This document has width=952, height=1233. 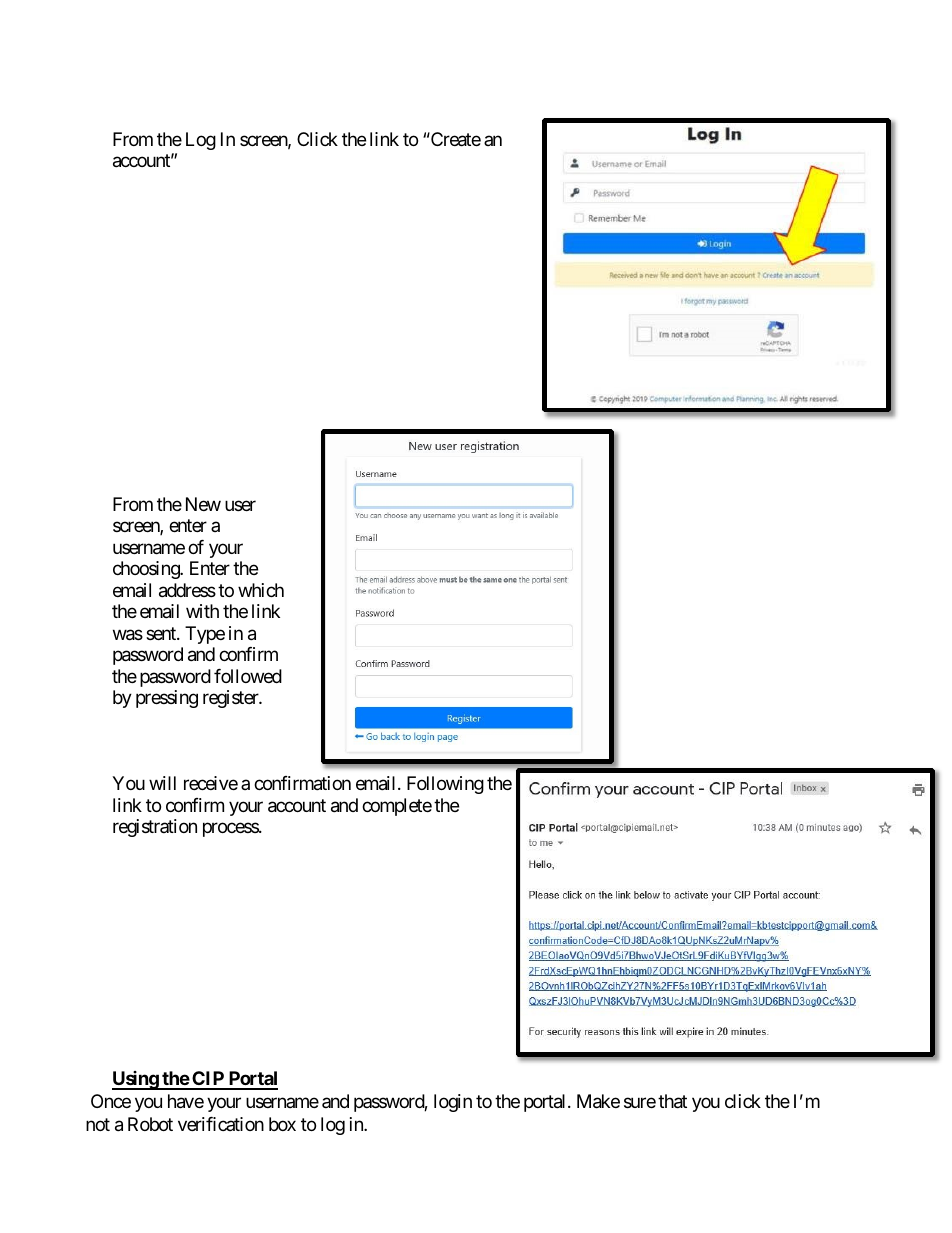 I want to click on login, so click(x=453, y=1103).
